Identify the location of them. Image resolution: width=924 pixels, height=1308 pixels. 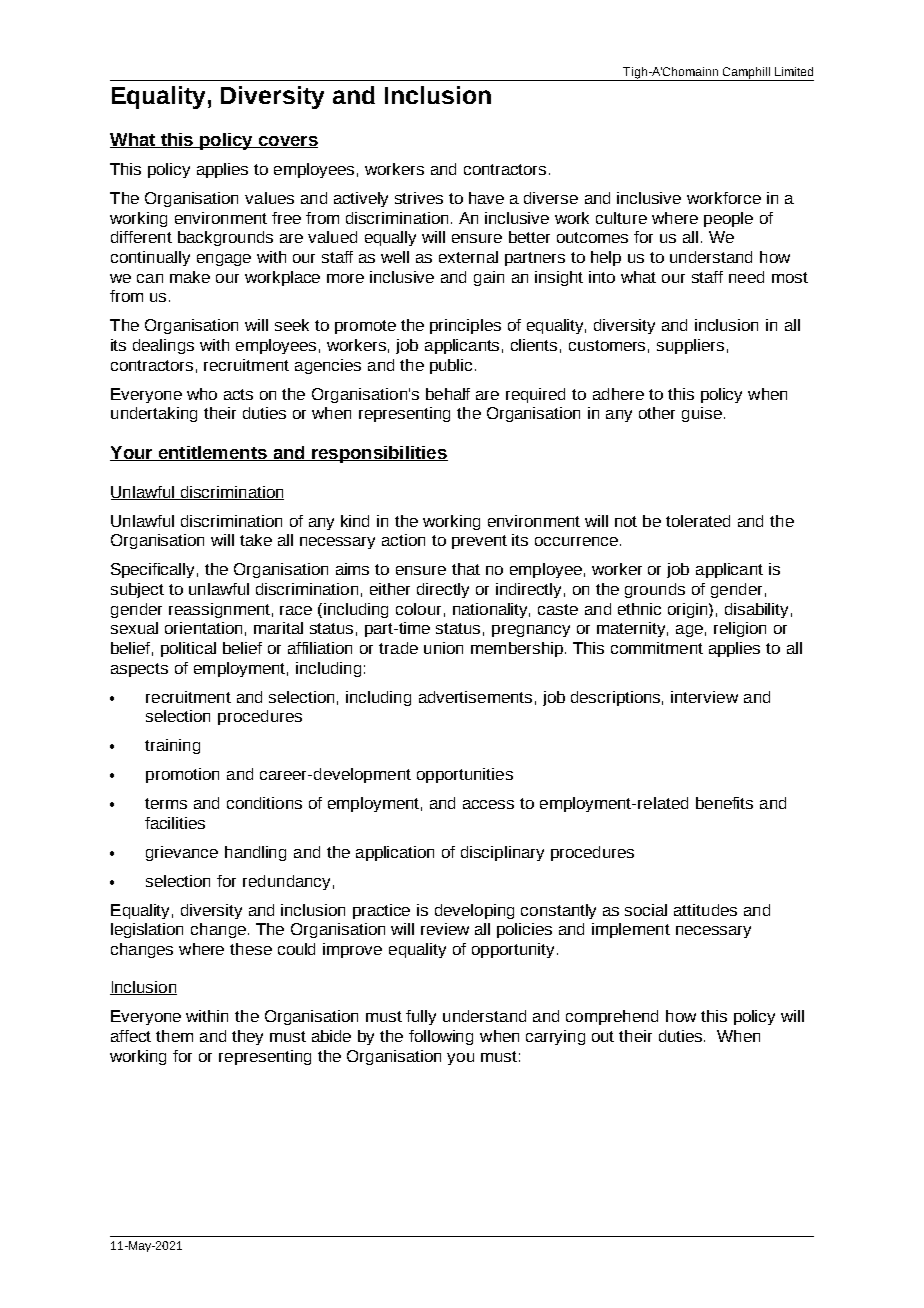
(174, 1036).
